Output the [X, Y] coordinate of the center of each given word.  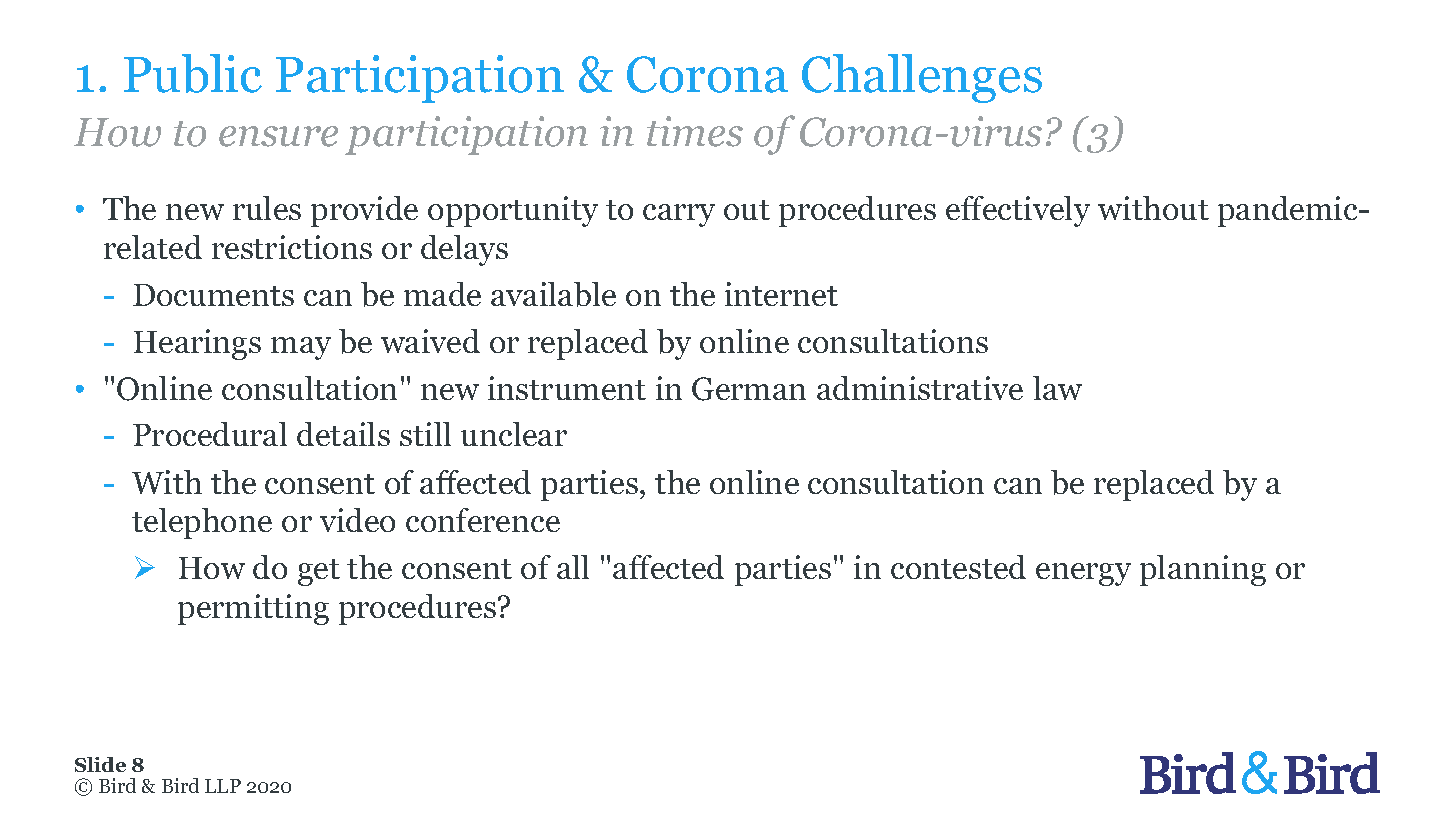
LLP [223, 786]
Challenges [922, 78]
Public [193, 73]
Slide [100, 764]
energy [1083, 574]
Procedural [210, 434]
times [695, 131]
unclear [514, 434]
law [1057, 388]
